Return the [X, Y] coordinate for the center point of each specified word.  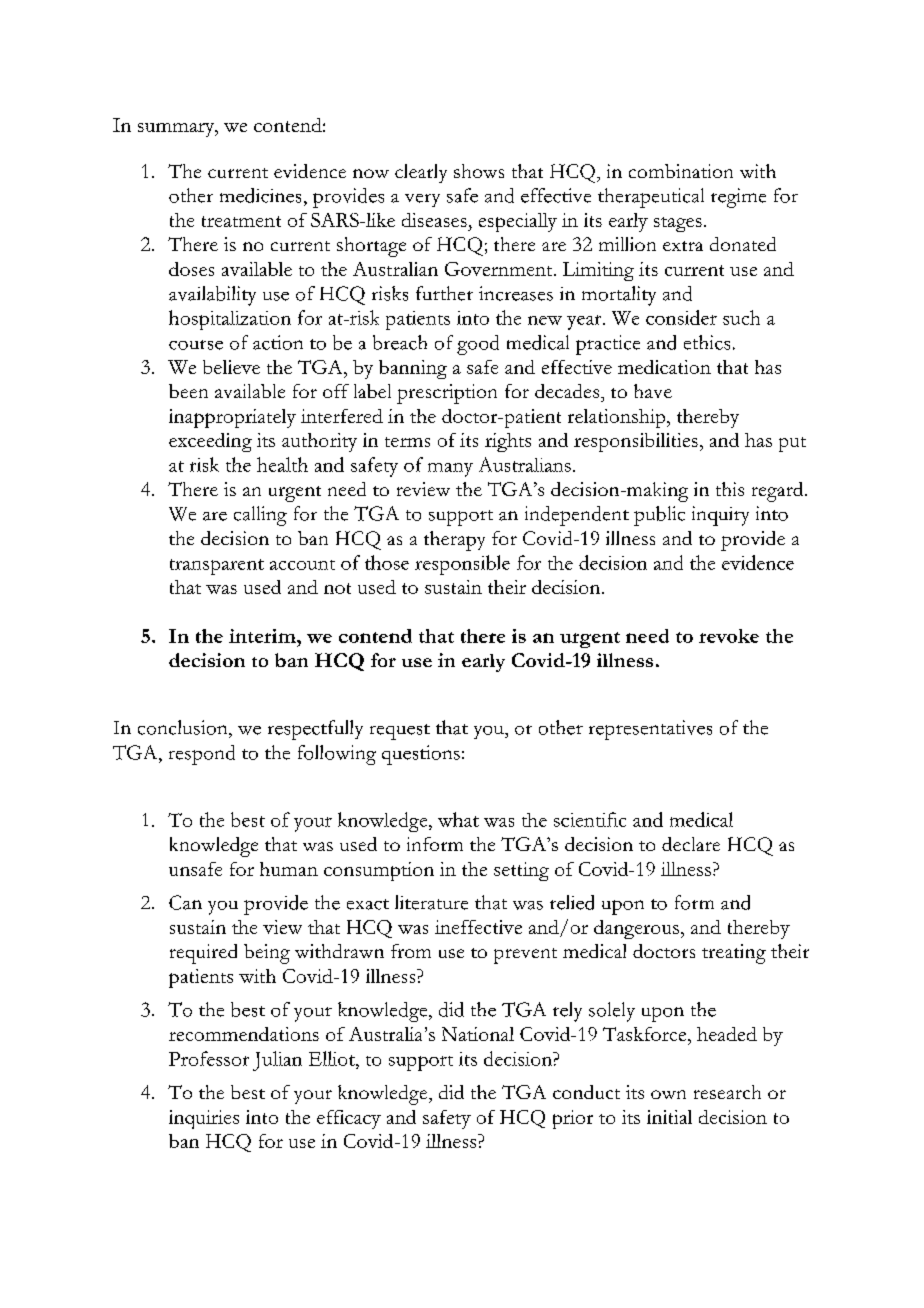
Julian [277, 1061]
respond [202, 755]
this [730, 489]
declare [691, 844]
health [282, 464]
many [450, 470]
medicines [260, 195]
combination [681, 171]
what [458, 819]
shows [479, 171]
